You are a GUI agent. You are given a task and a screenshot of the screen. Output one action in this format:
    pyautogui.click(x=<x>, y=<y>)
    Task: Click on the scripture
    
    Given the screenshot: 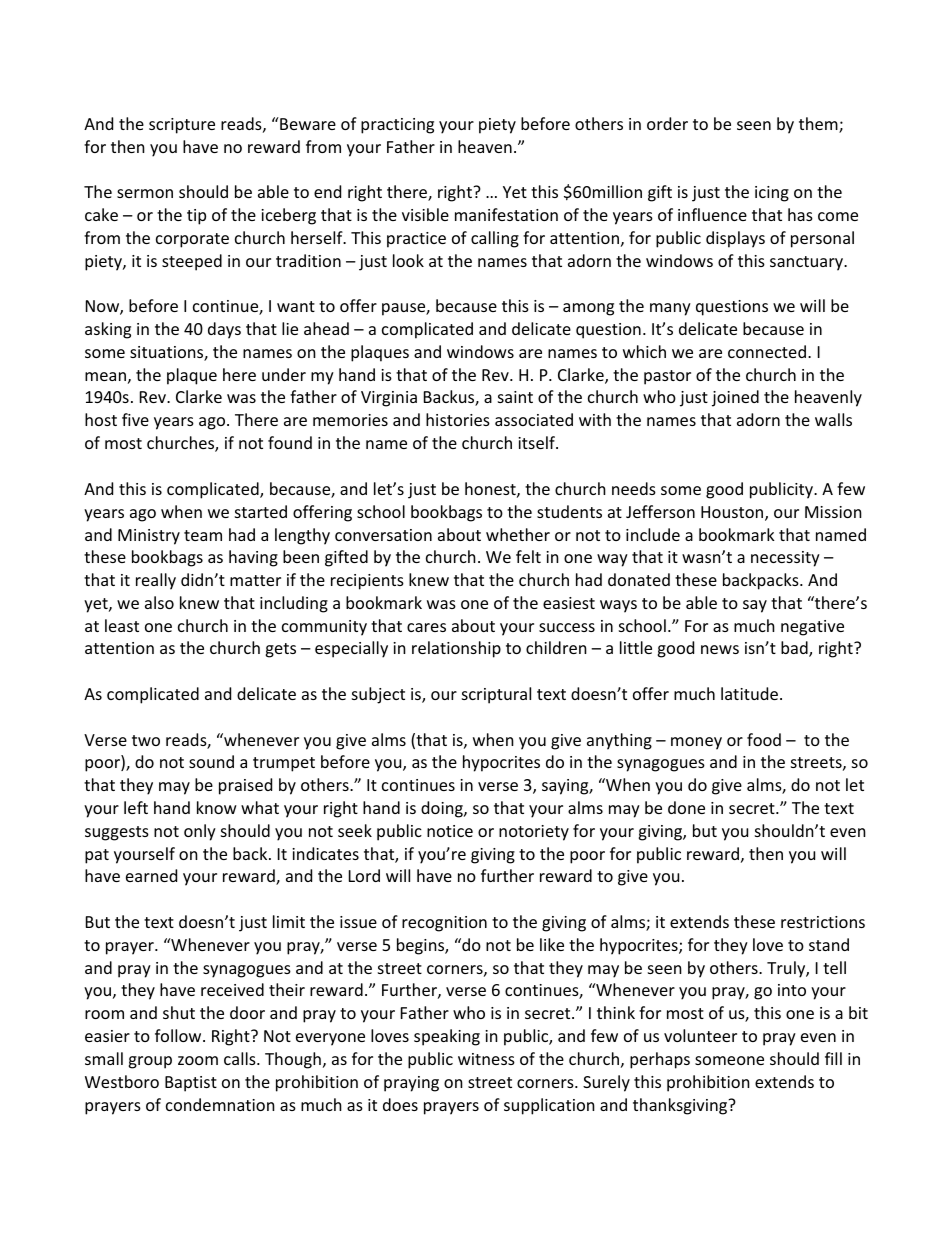 What is the action you would take?
    pyautogui.click(x=182, y=126)
